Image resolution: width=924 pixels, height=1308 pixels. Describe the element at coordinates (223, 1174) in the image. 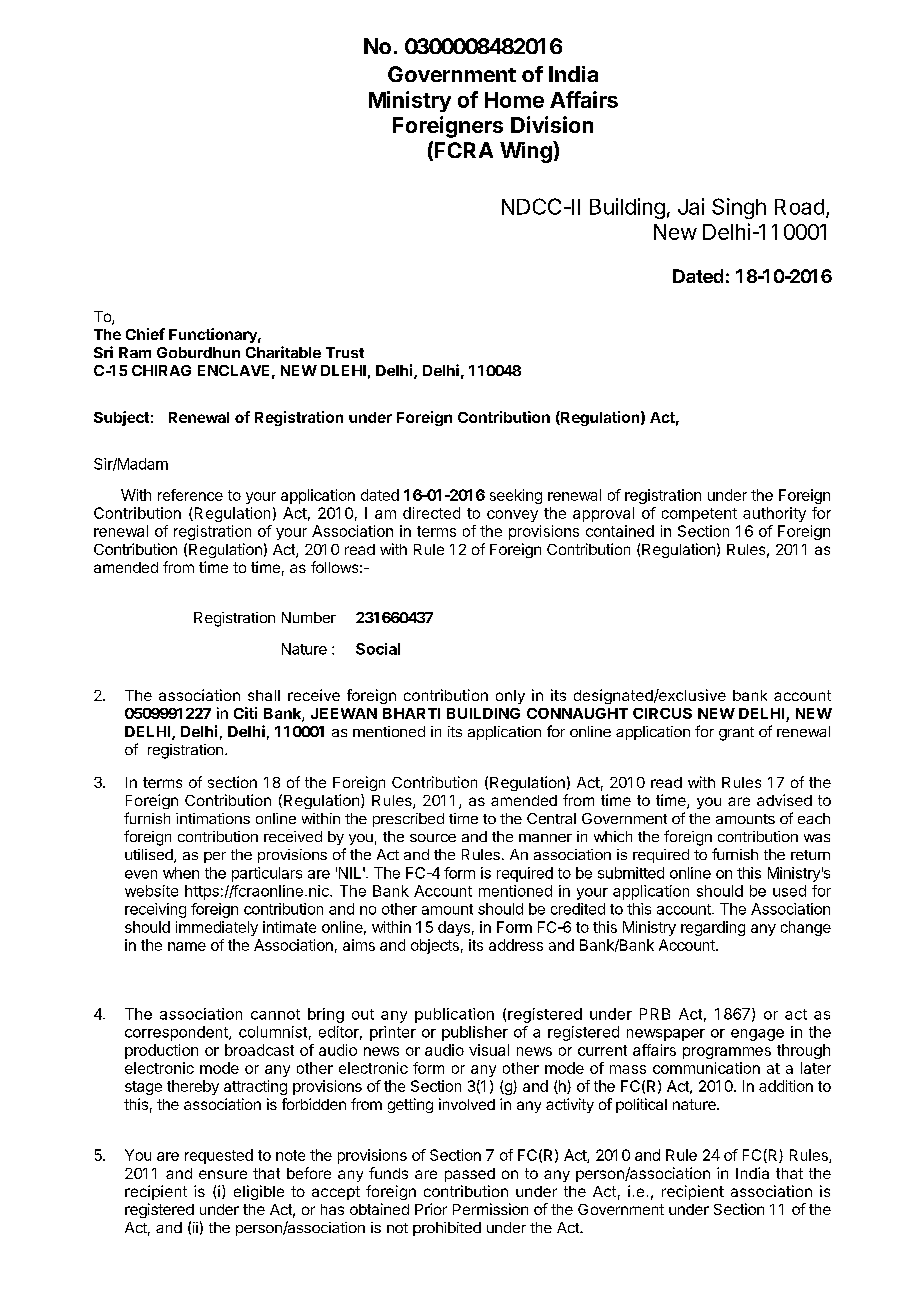

I see `ensure` at that location.
